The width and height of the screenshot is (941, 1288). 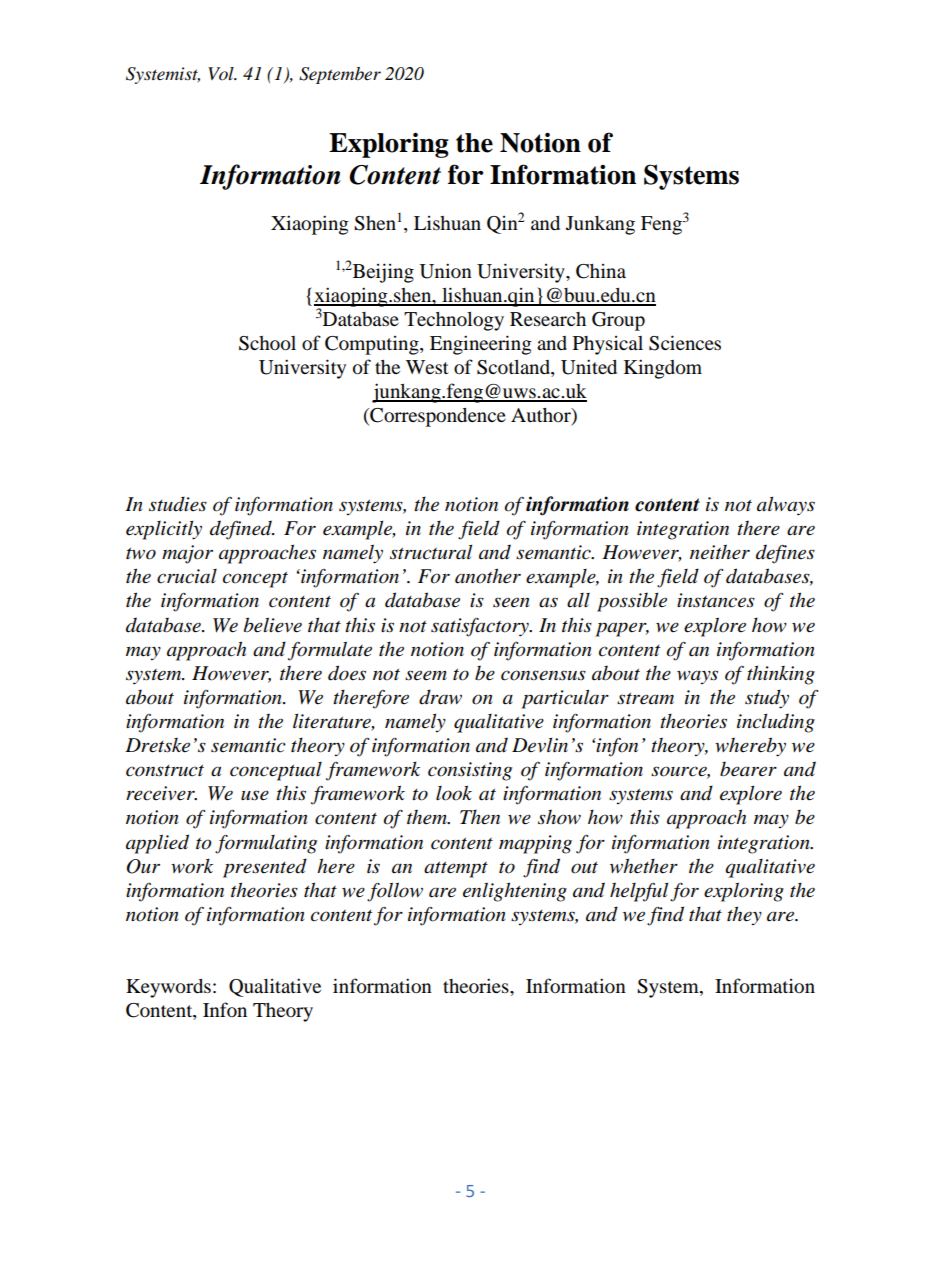 What do you see at coordinates (340, 75) in the screenshot?
I see `September` at bounding box center [340, 75].
